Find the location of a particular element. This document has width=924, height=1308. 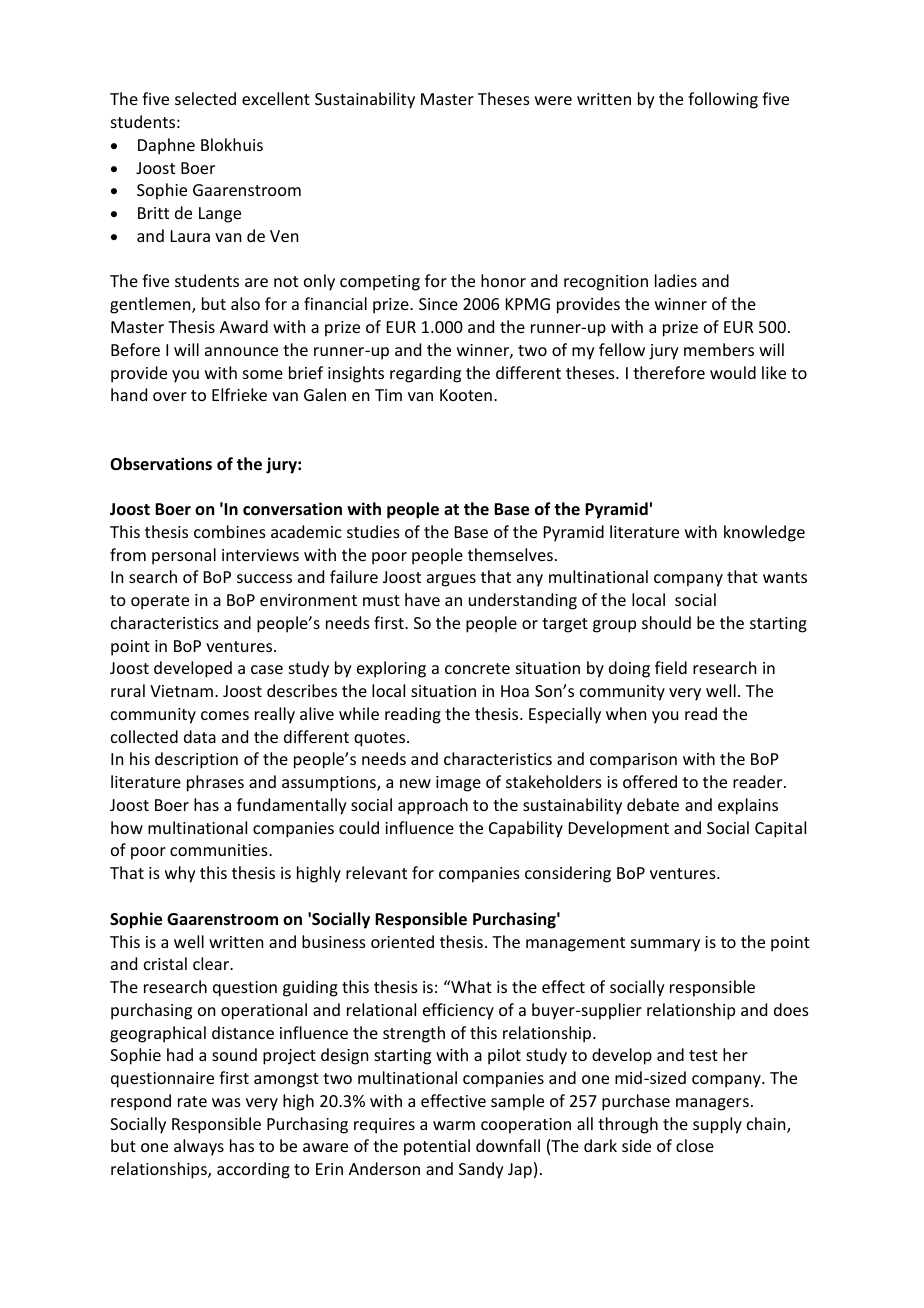

warm is located at coordinates (454, 1125).
